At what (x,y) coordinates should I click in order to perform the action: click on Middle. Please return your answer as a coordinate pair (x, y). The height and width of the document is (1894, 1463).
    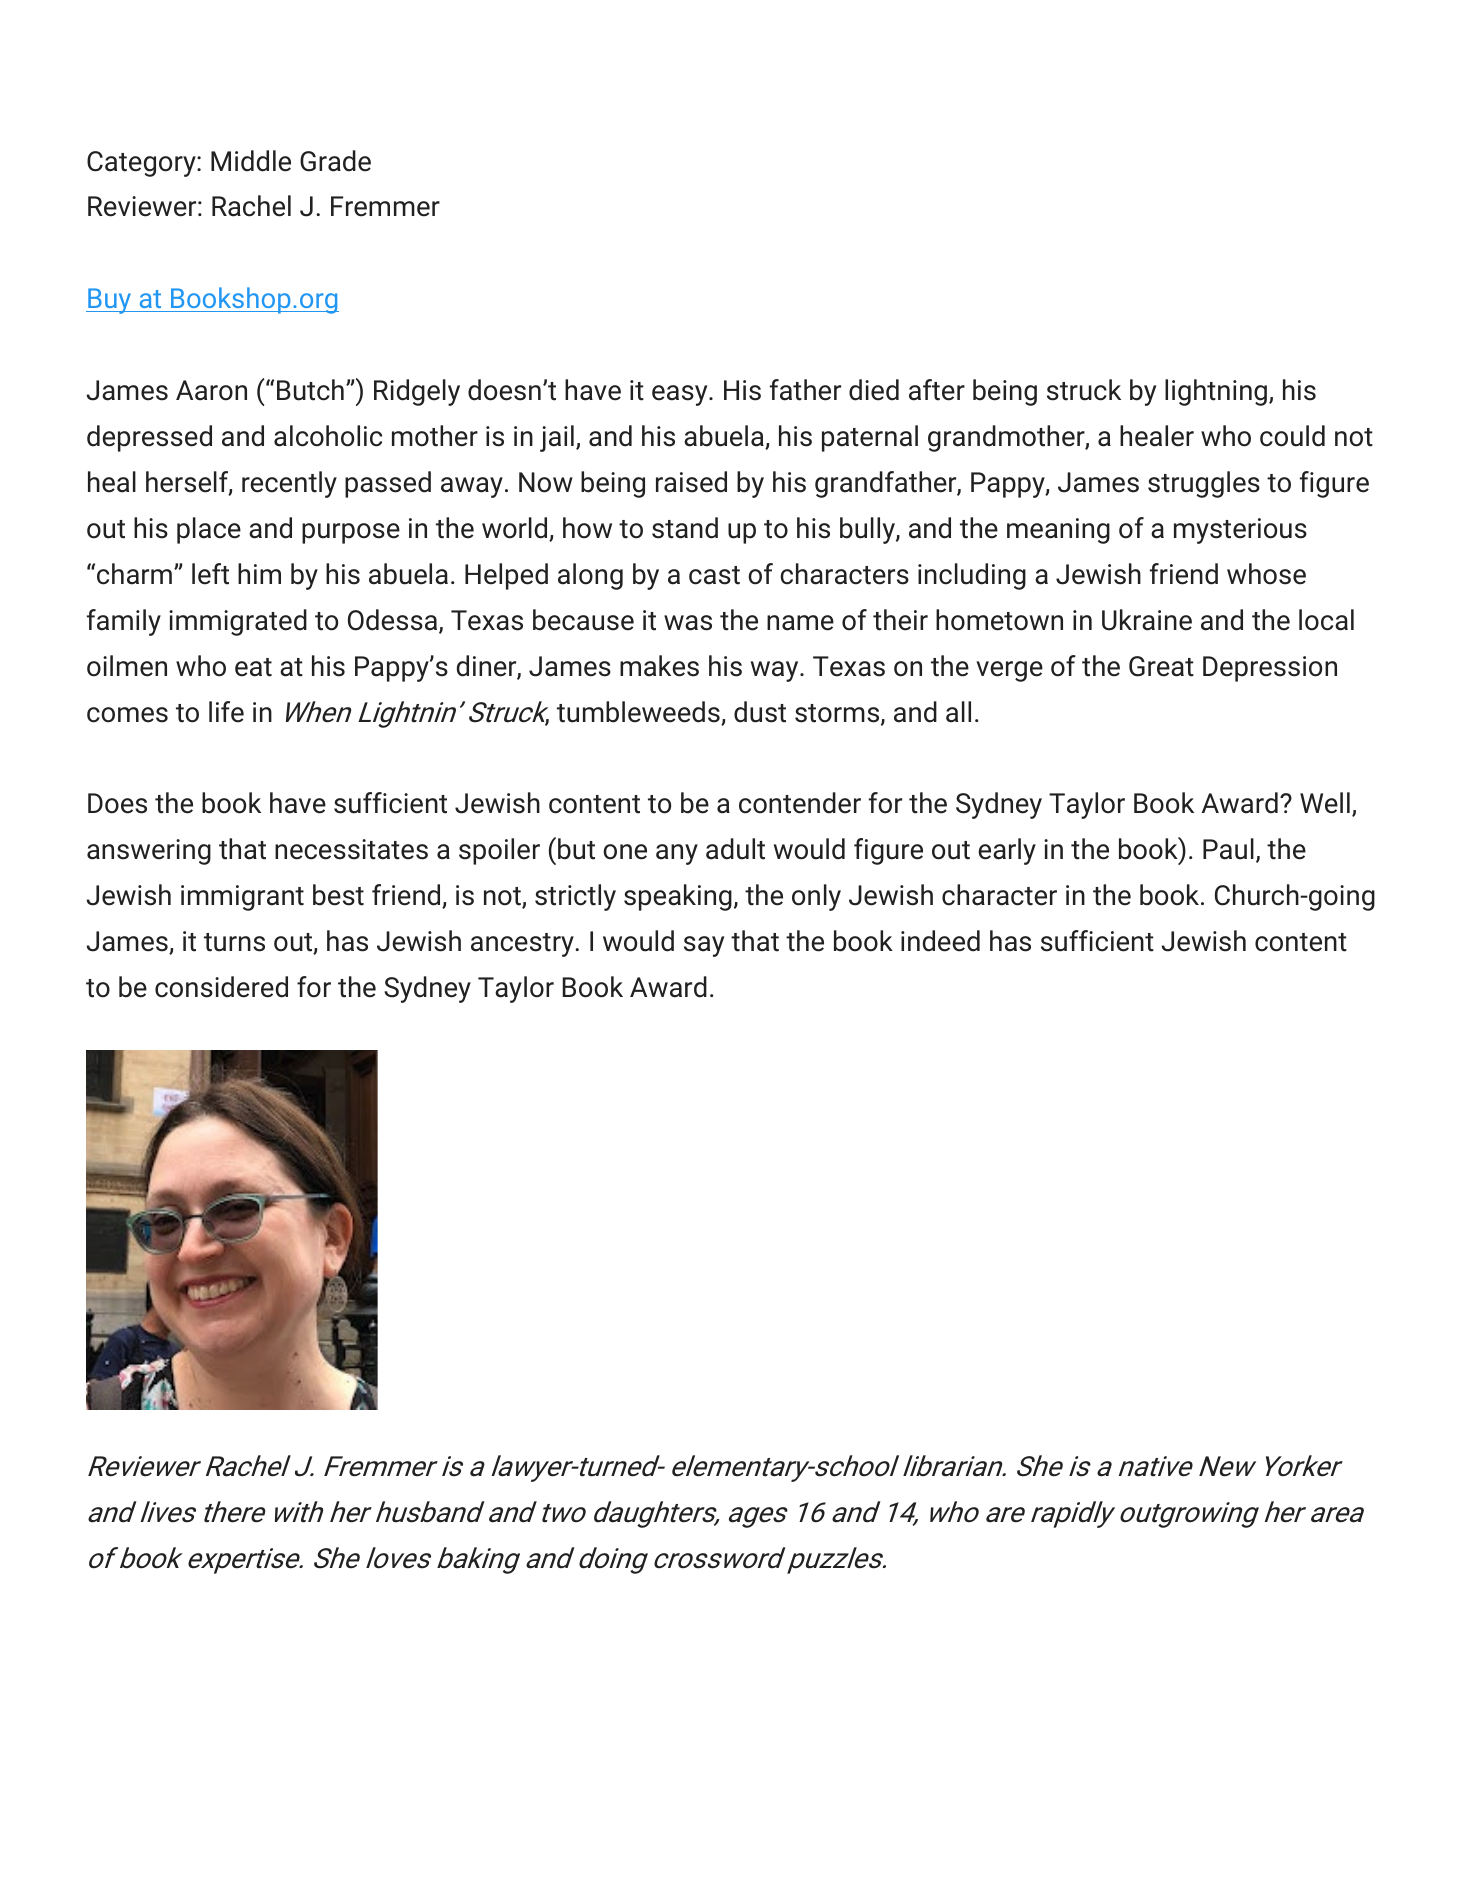
    Looking at the image, I should click on (251, 161).
